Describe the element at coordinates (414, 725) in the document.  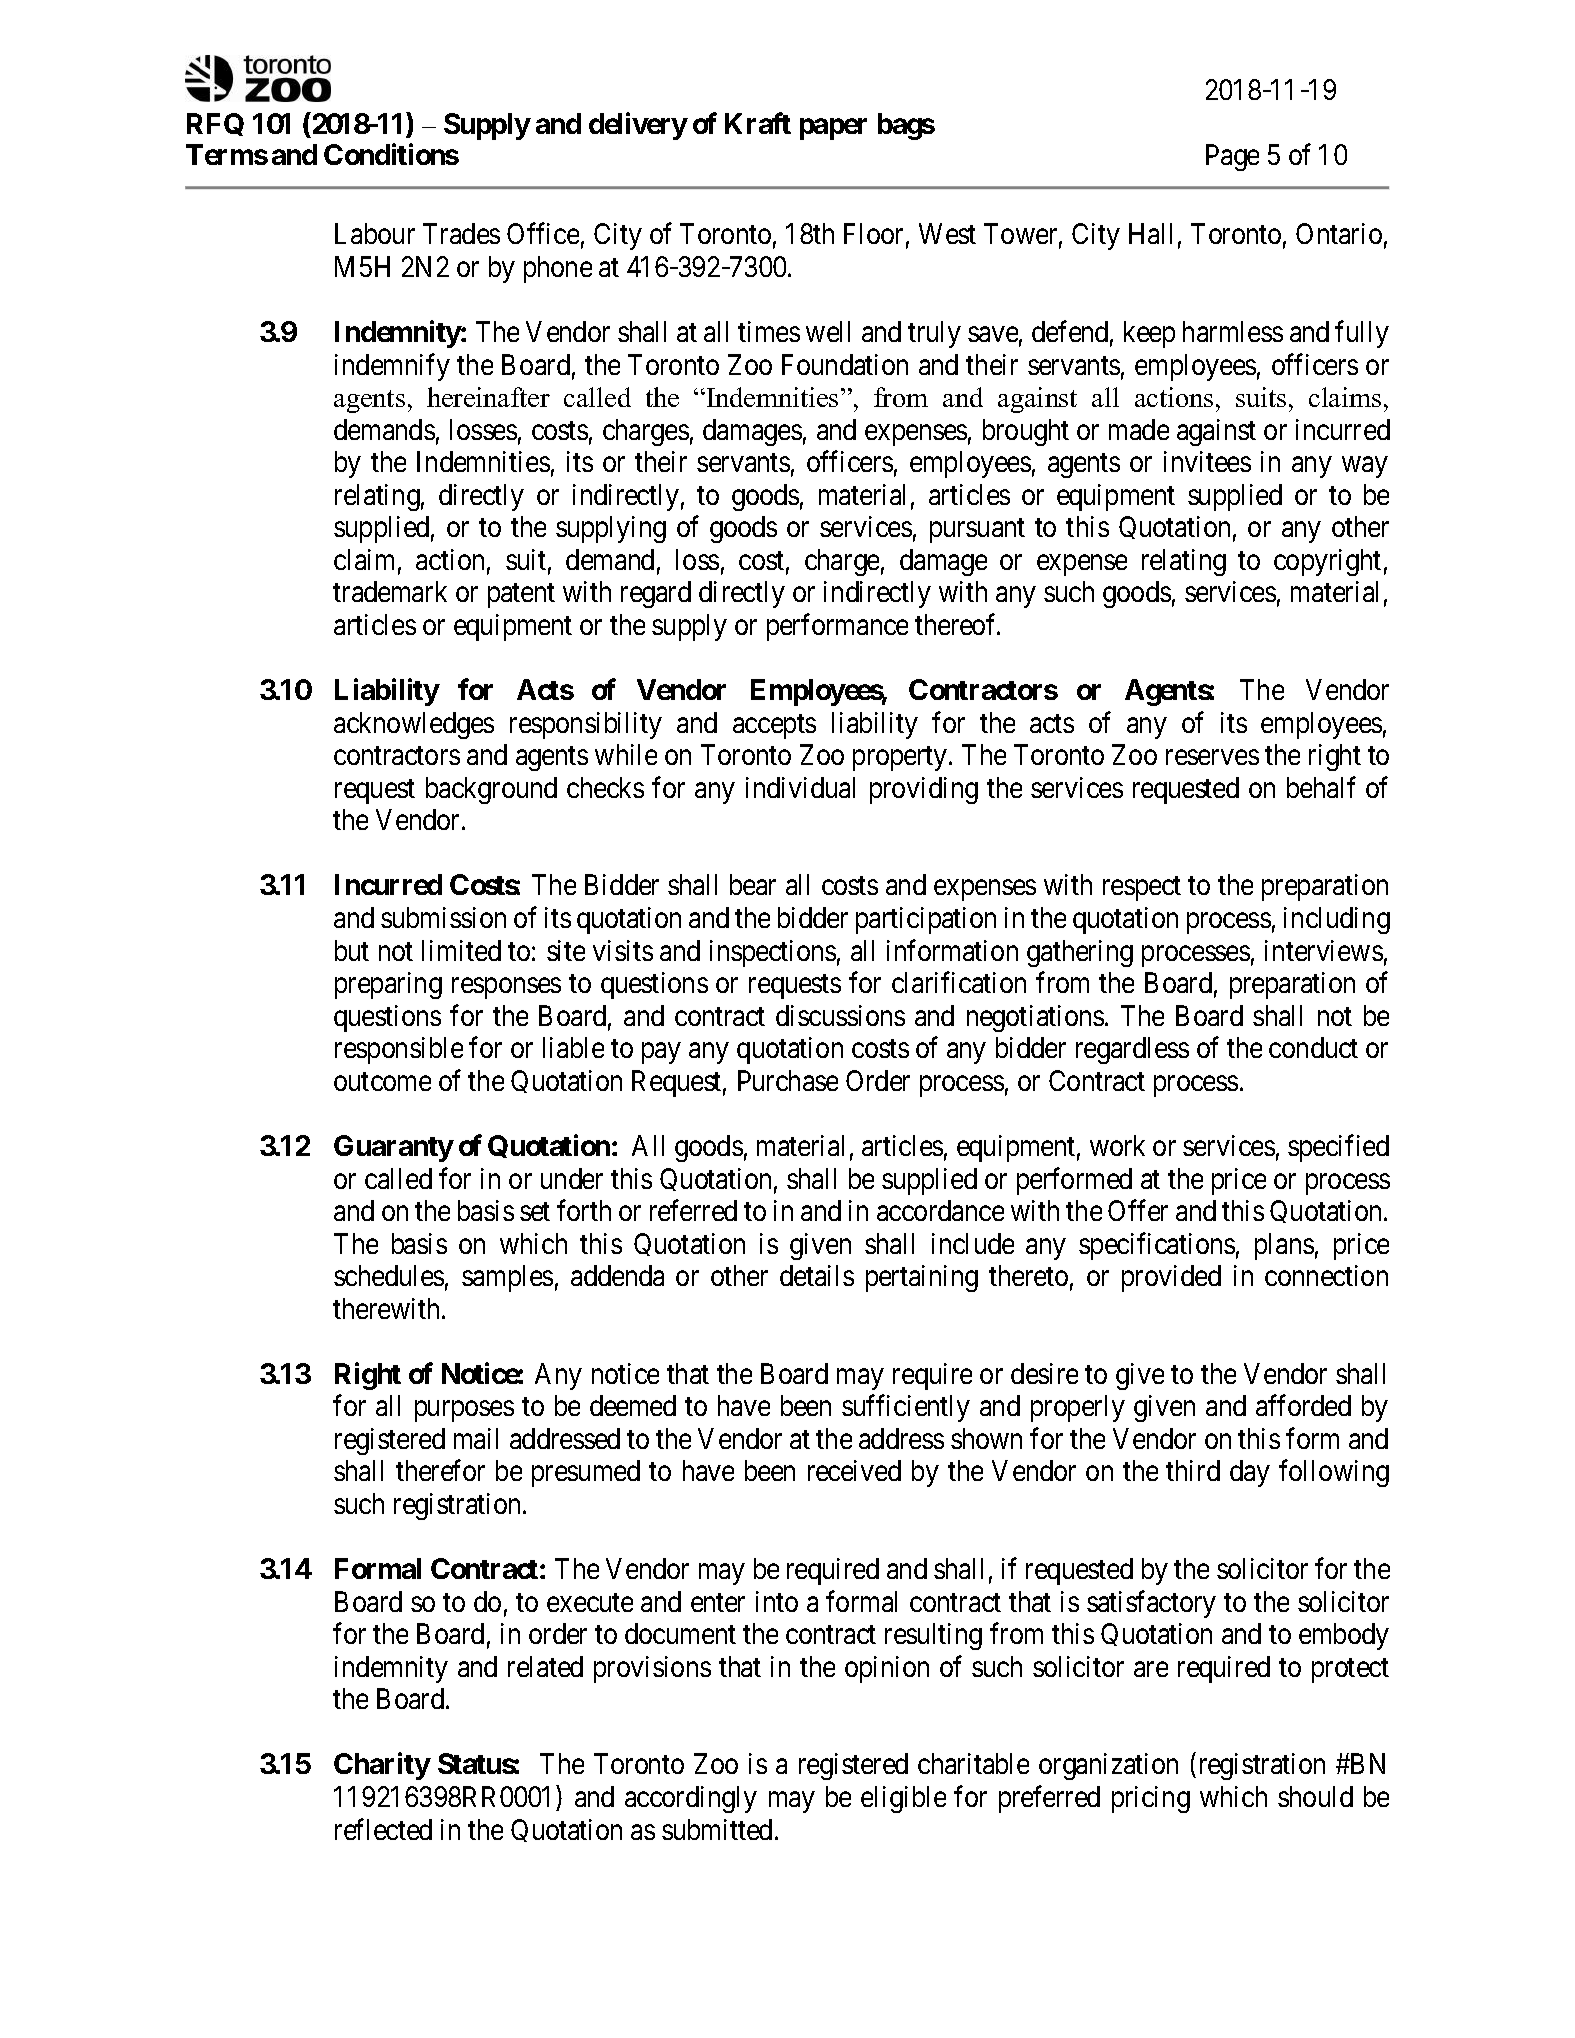
I see `acknowledges` at that location.
